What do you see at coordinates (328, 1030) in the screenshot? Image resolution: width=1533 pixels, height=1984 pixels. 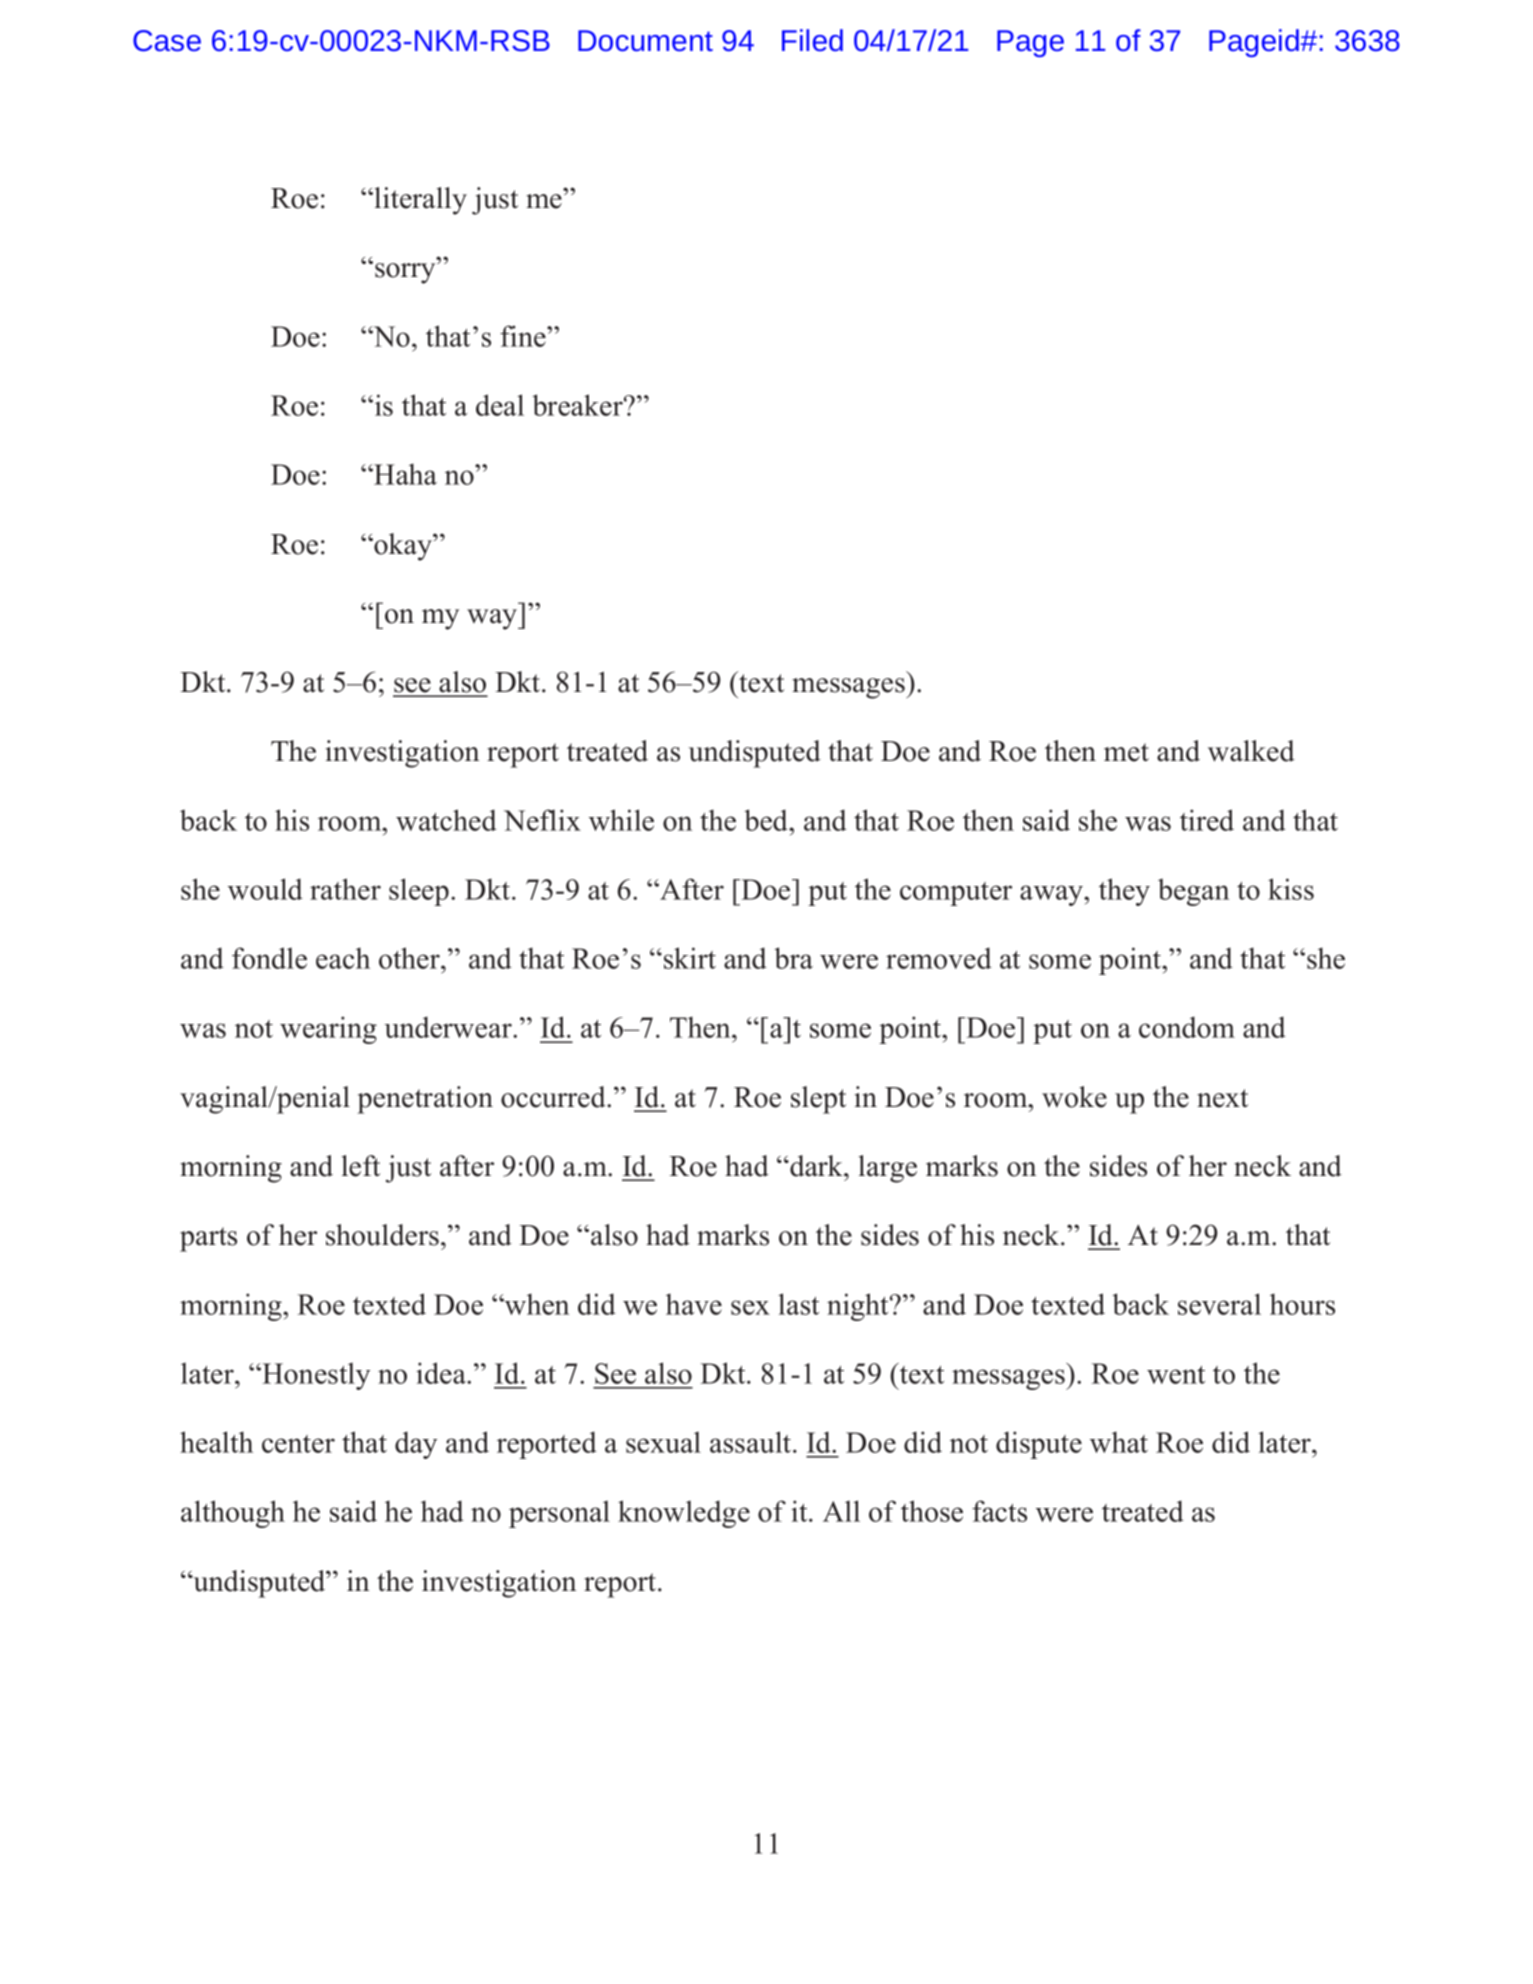 I see `wearing` at bounding box center [328, 1030].
